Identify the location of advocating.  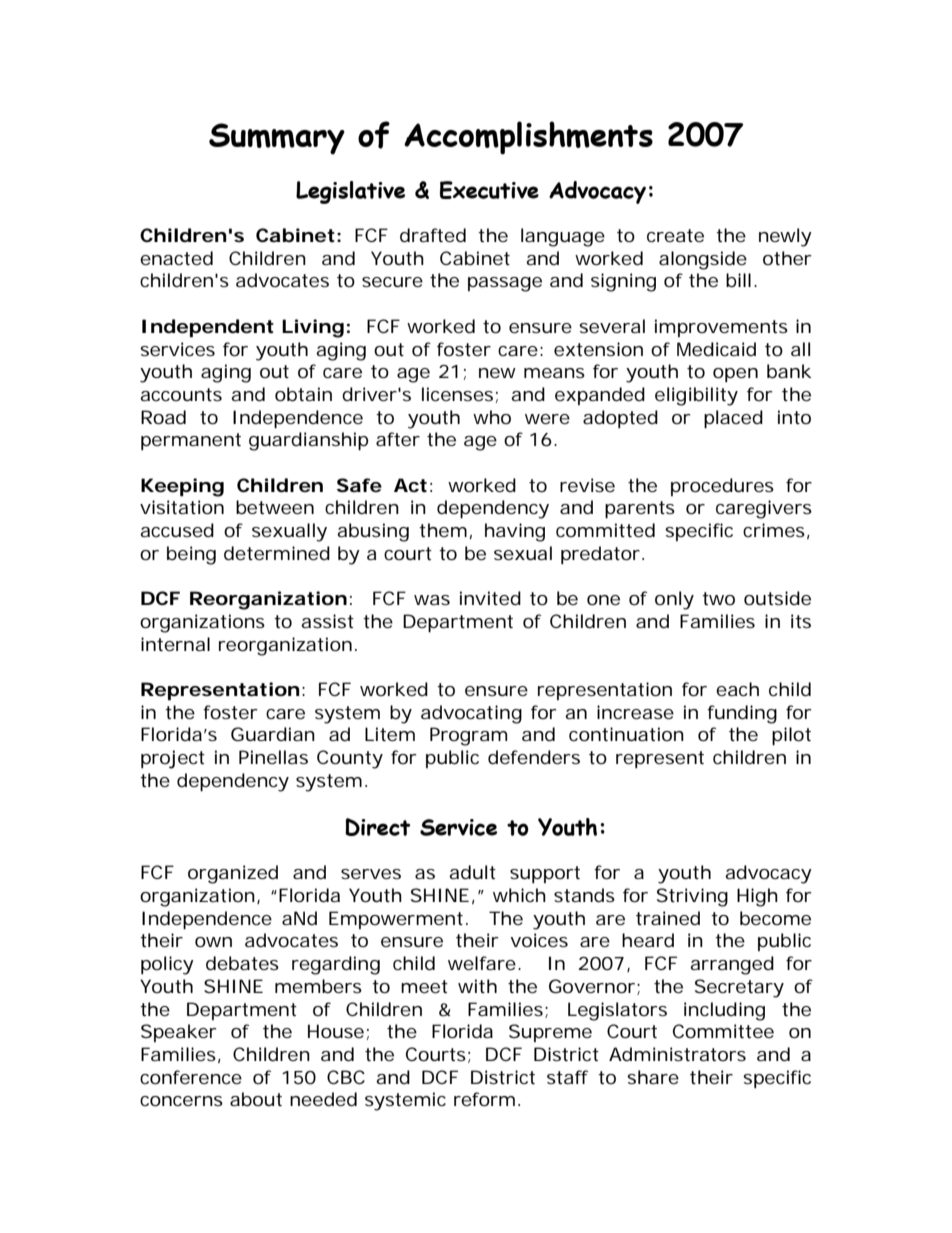
(471, 714).
